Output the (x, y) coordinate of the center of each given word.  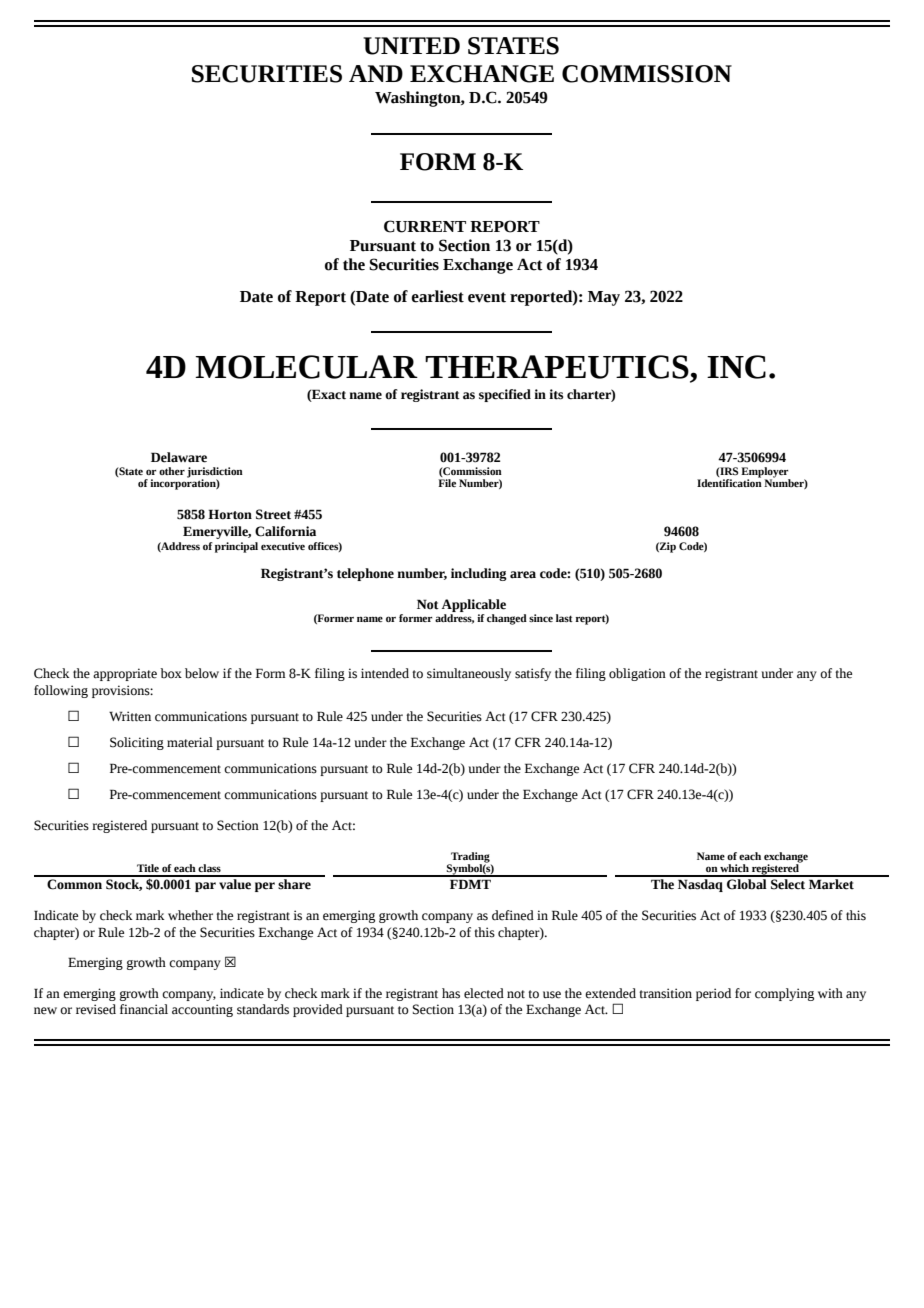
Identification (729, 482)
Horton (230, 514)
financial (144, 1009)
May (604, 298)
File (447, 483)
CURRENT (425, 226)
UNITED (411, 46)
